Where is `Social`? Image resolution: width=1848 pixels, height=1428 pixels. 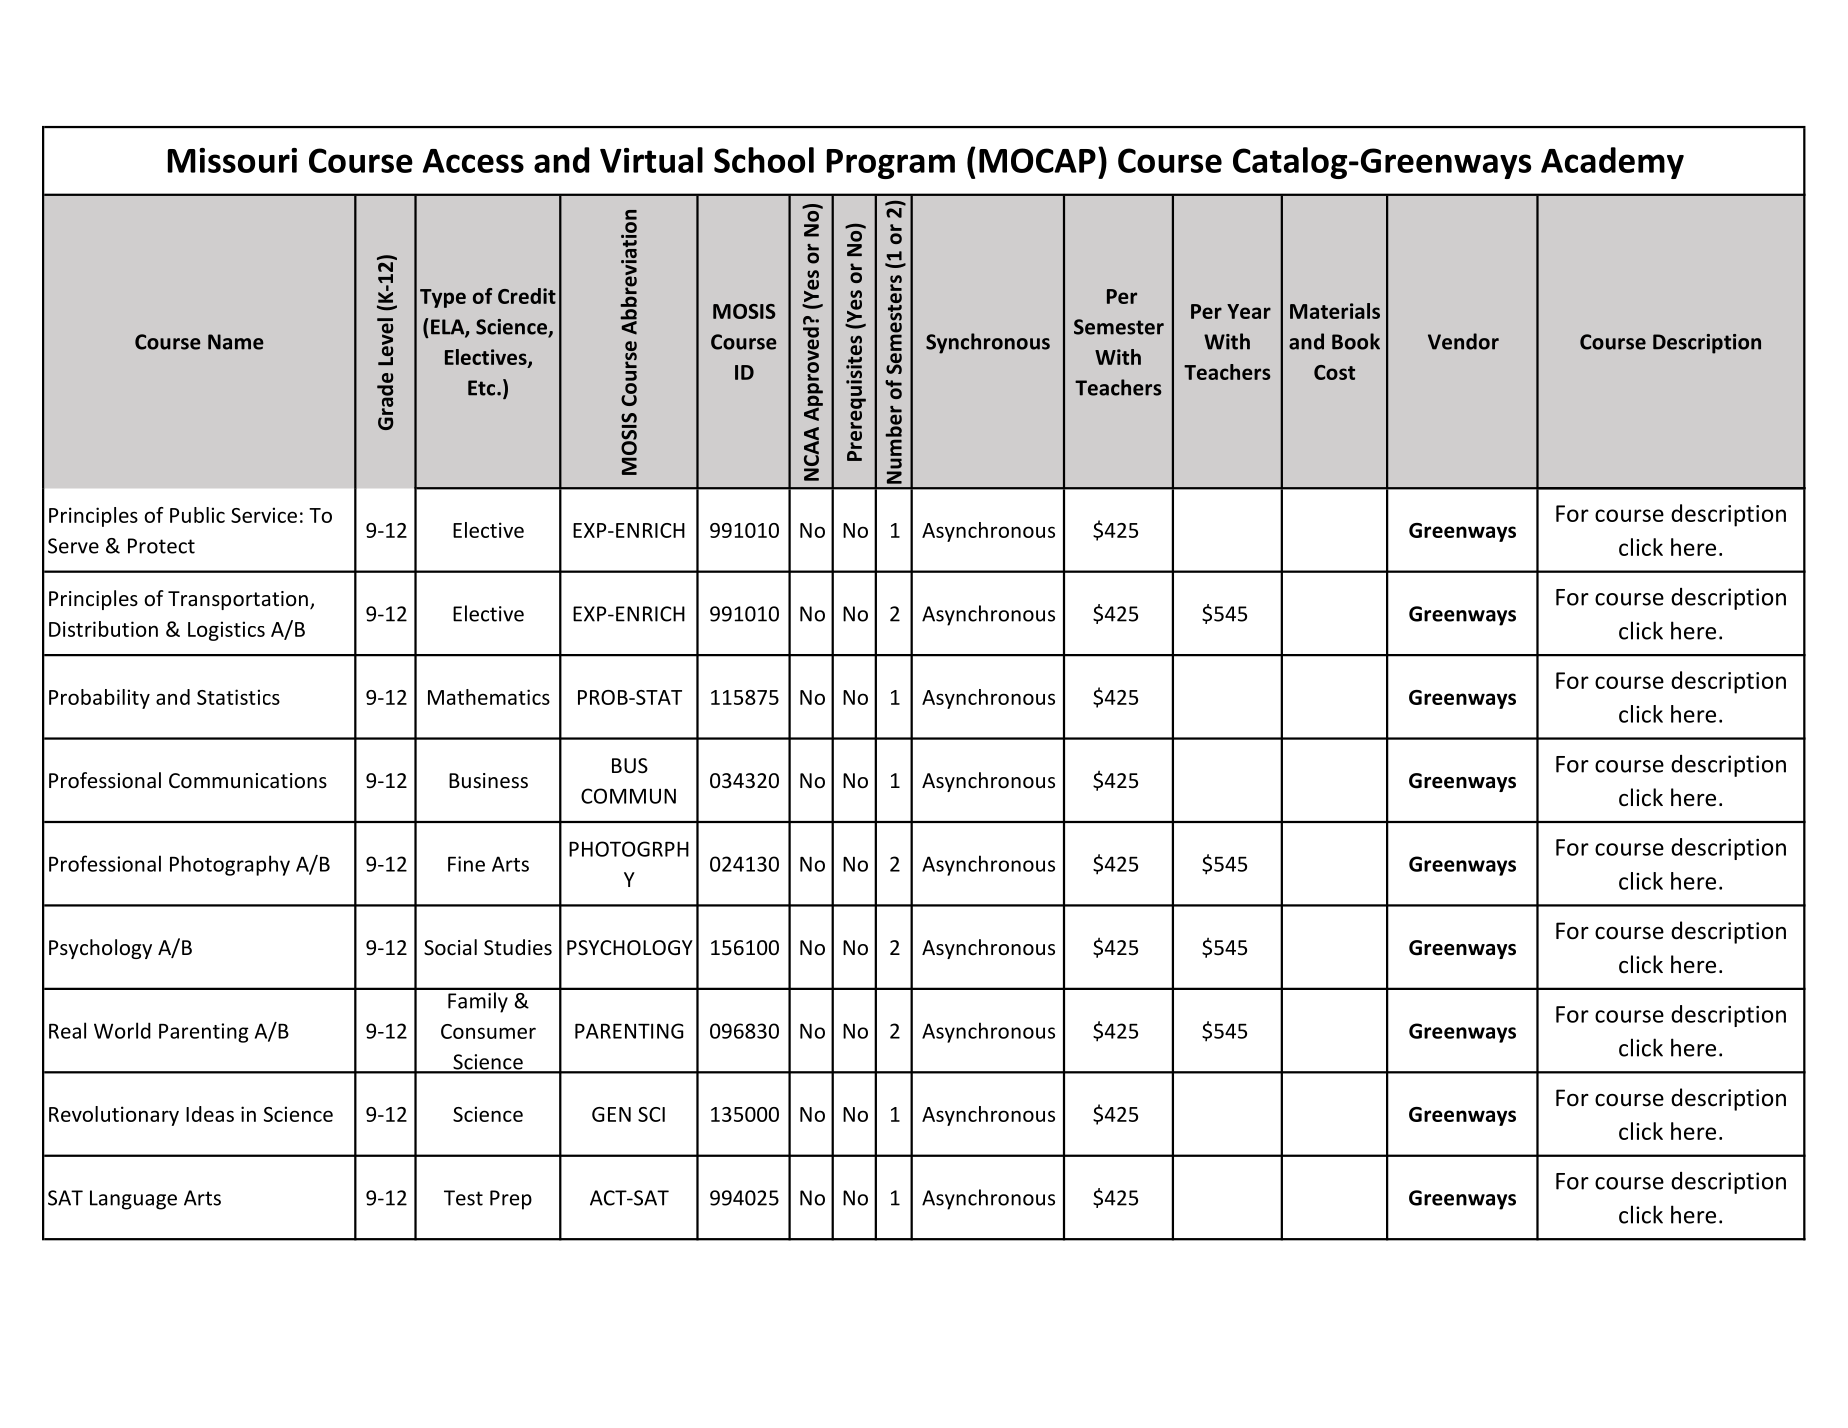
Social is located at coordinates (450, 947).
